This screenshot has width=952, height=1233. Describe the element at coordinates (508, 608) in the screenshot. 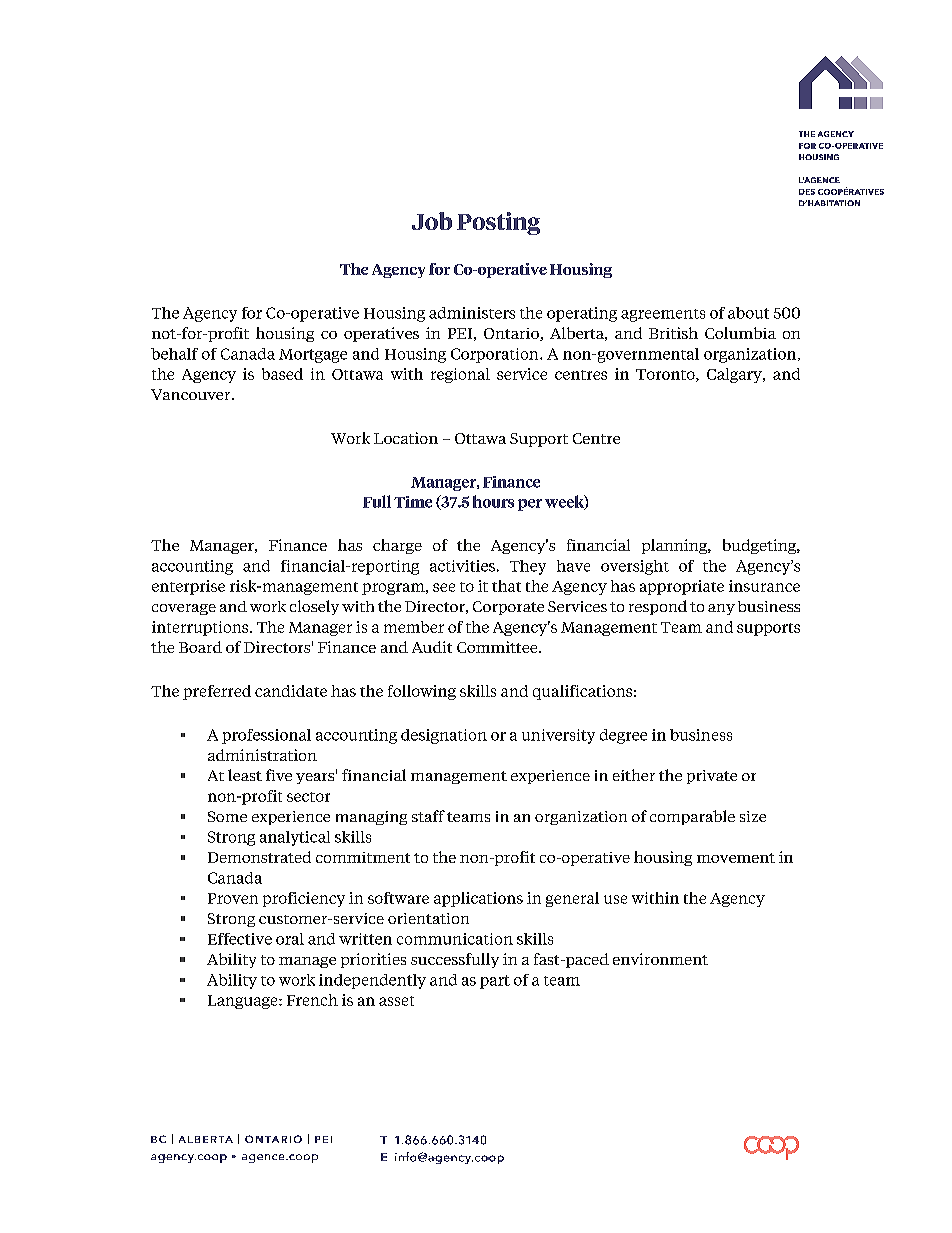

I see `Corporate` at that location.
